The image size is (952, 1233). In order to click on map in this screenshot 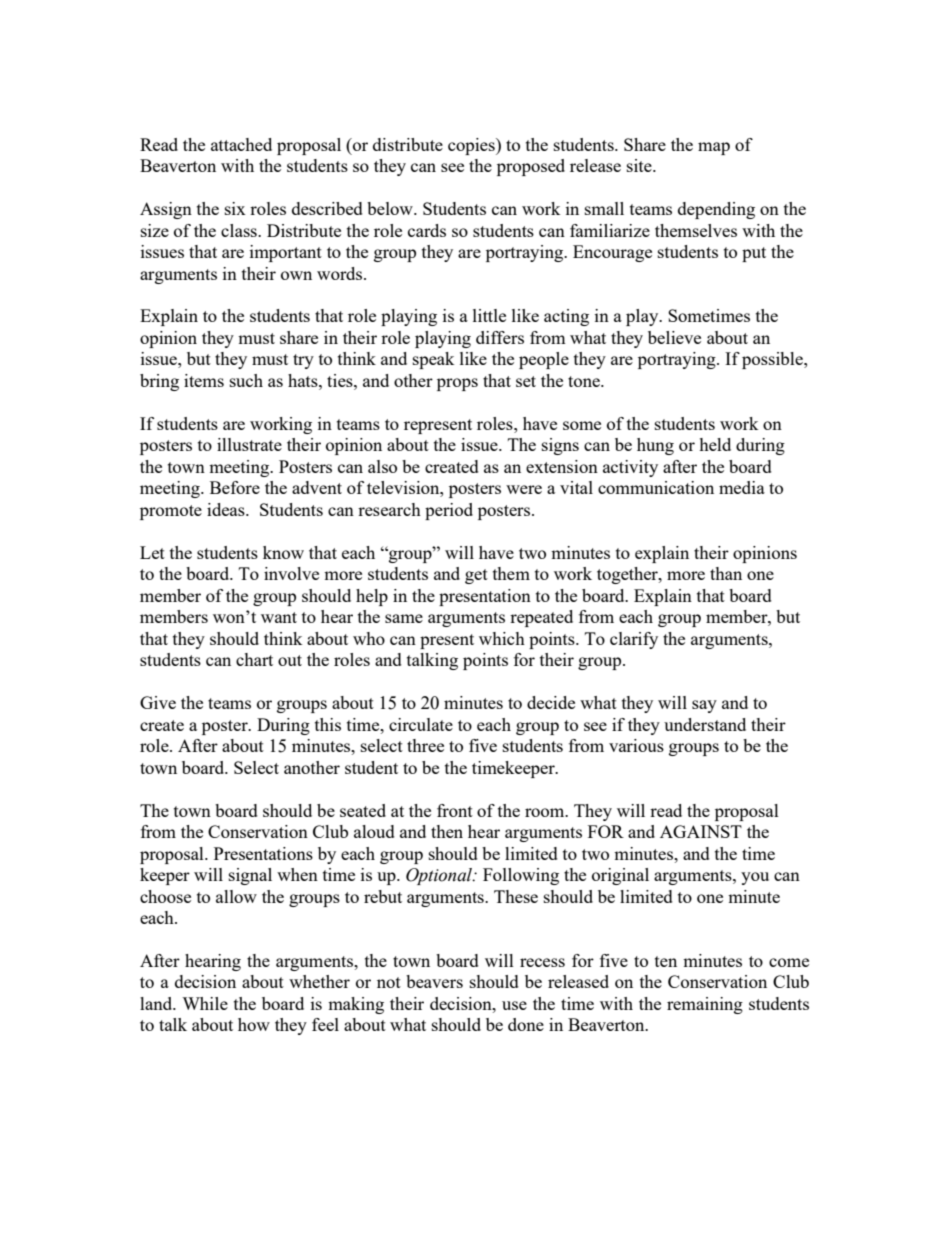, I will do `click(714, 148)`.
